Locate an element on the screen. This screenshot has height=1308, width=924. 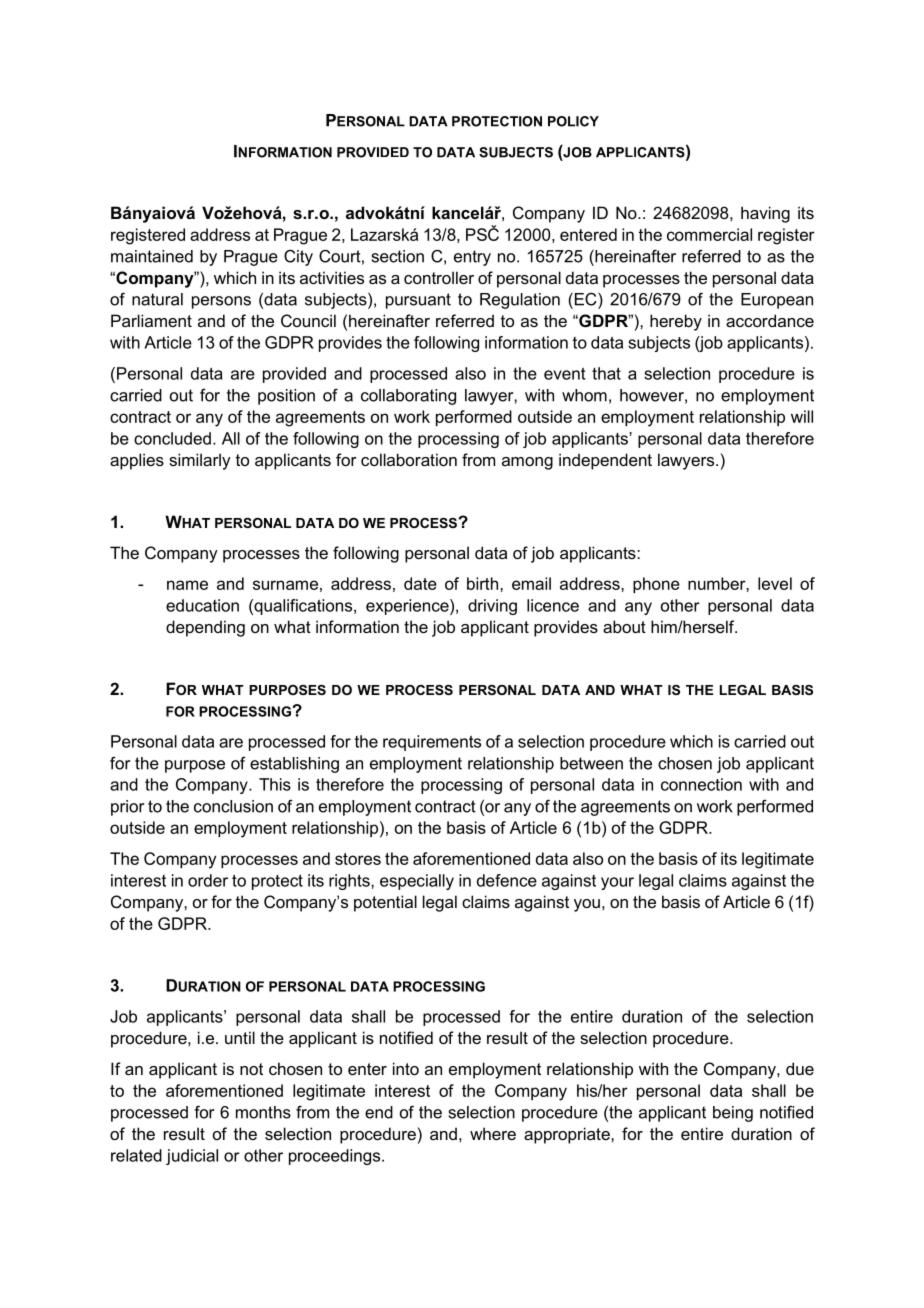
POLICY is located at coordinates (573, 121).
